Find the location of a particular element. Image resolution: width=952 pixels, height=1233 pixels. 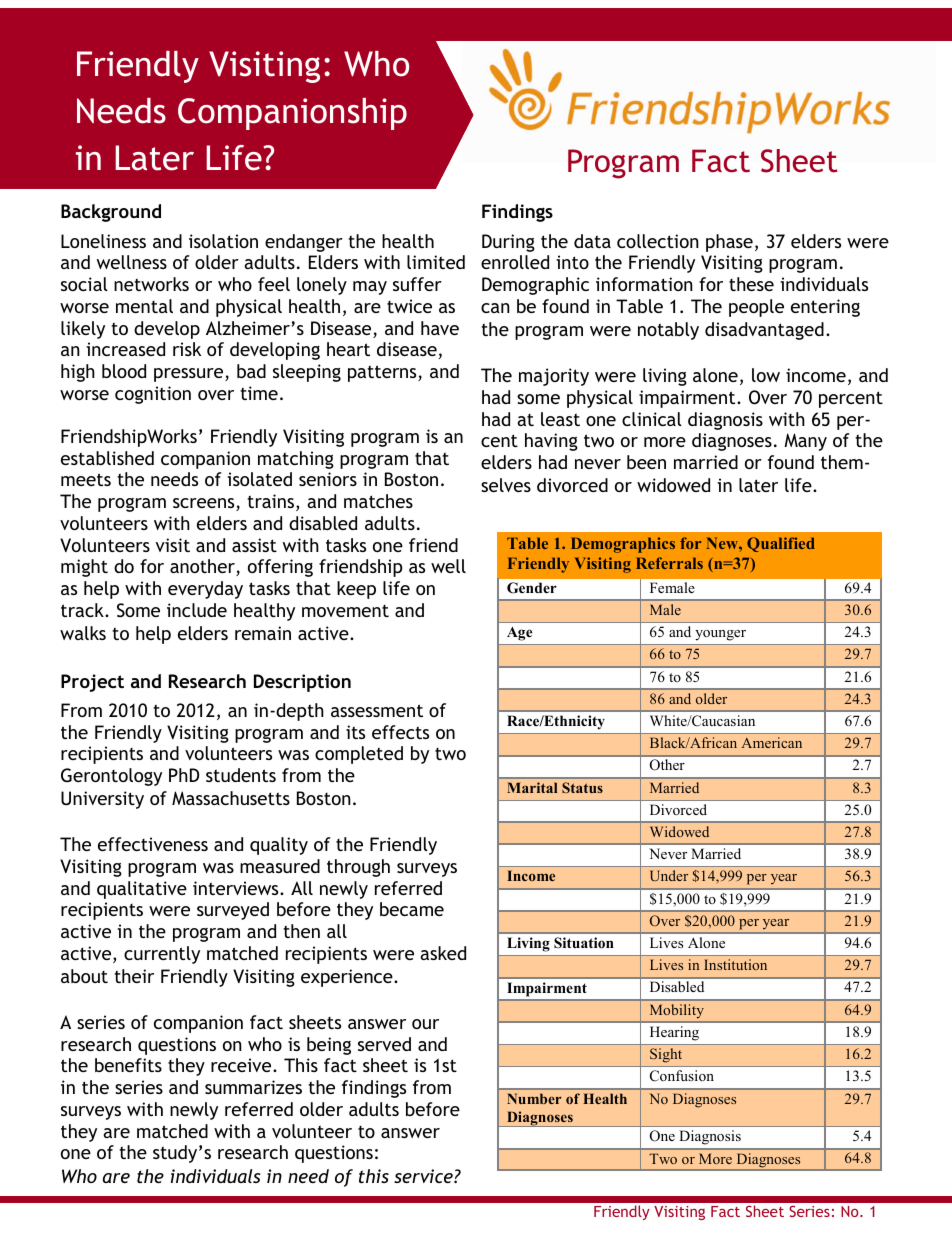

limited is located at coordinates (436, 262).
